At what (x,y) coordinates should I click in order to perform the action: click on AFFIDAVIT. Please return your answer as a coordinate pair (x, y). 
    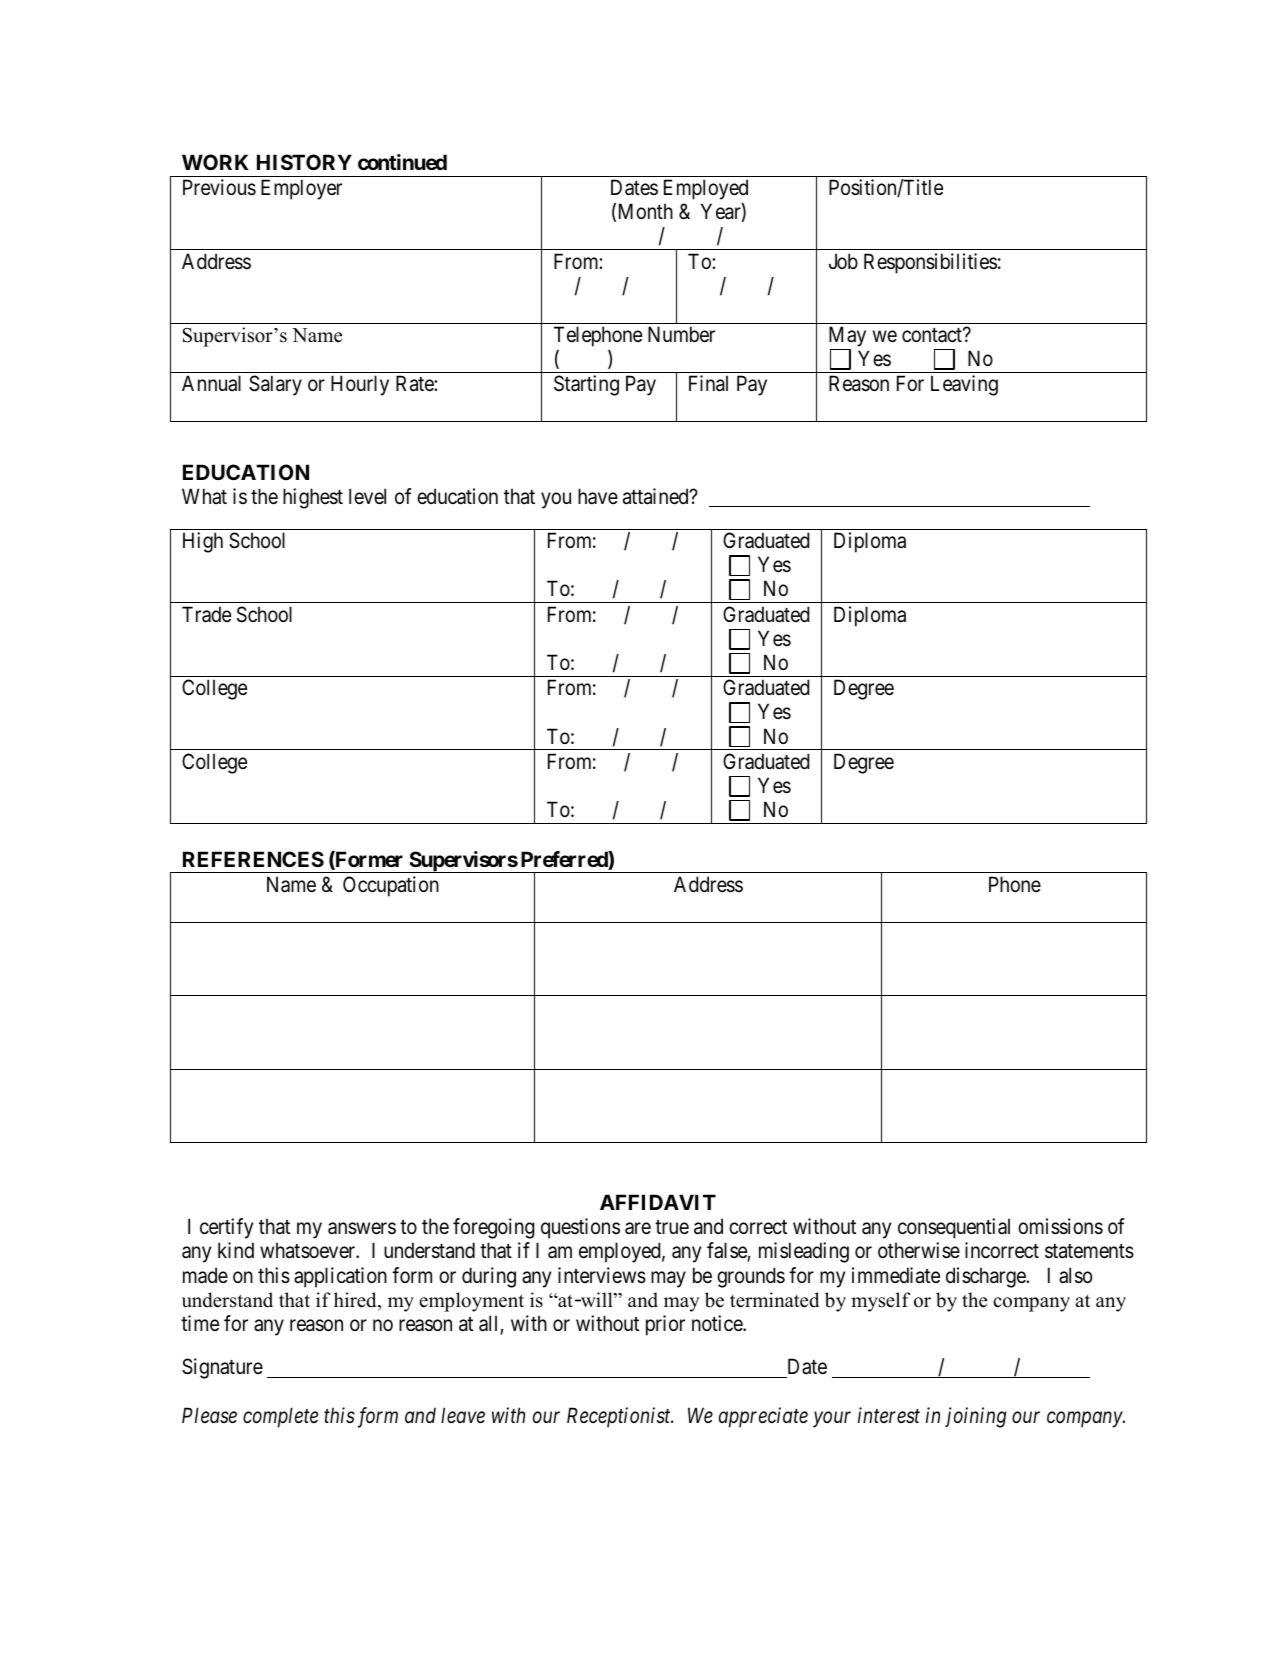
    Looking at the image, I should click on (658, 1202).
